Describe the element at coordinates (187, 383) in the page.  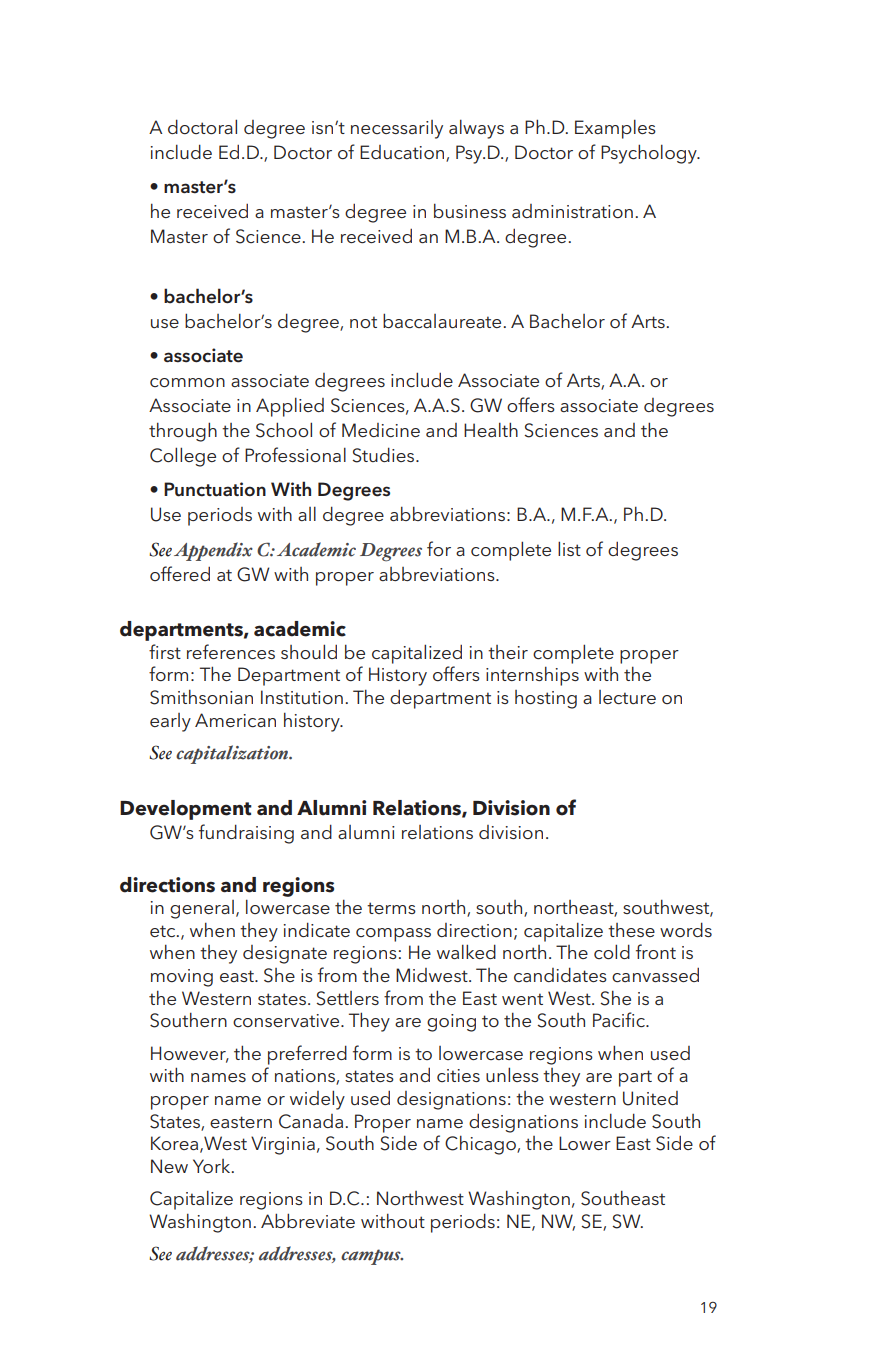
I see `common` at that location.
